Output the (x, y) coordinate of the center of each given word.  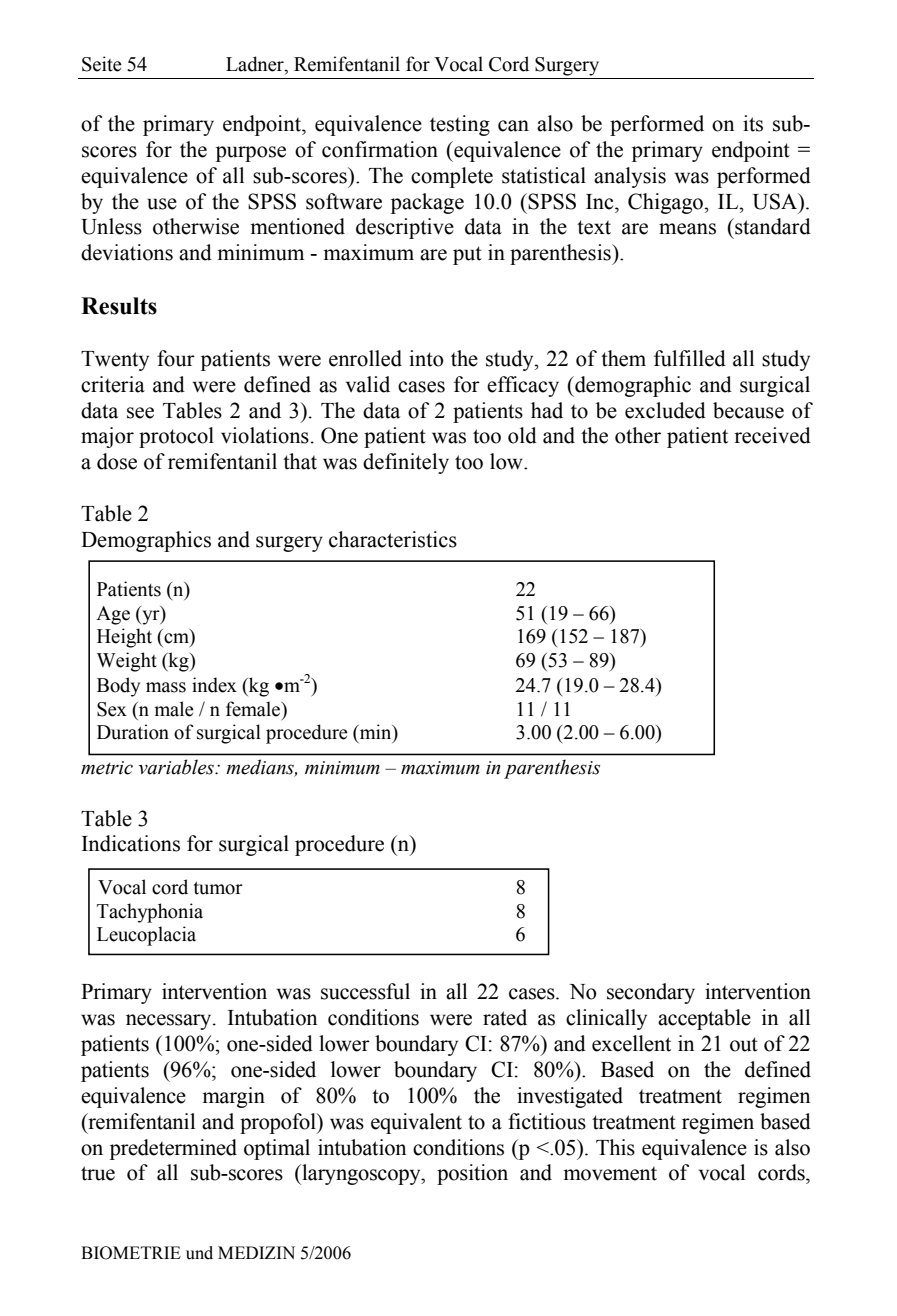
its (753, 123)
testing (460, 125)
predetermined (173, 1149)
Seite (102, 64)
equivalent (416, 1123)
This (615, 1147)
